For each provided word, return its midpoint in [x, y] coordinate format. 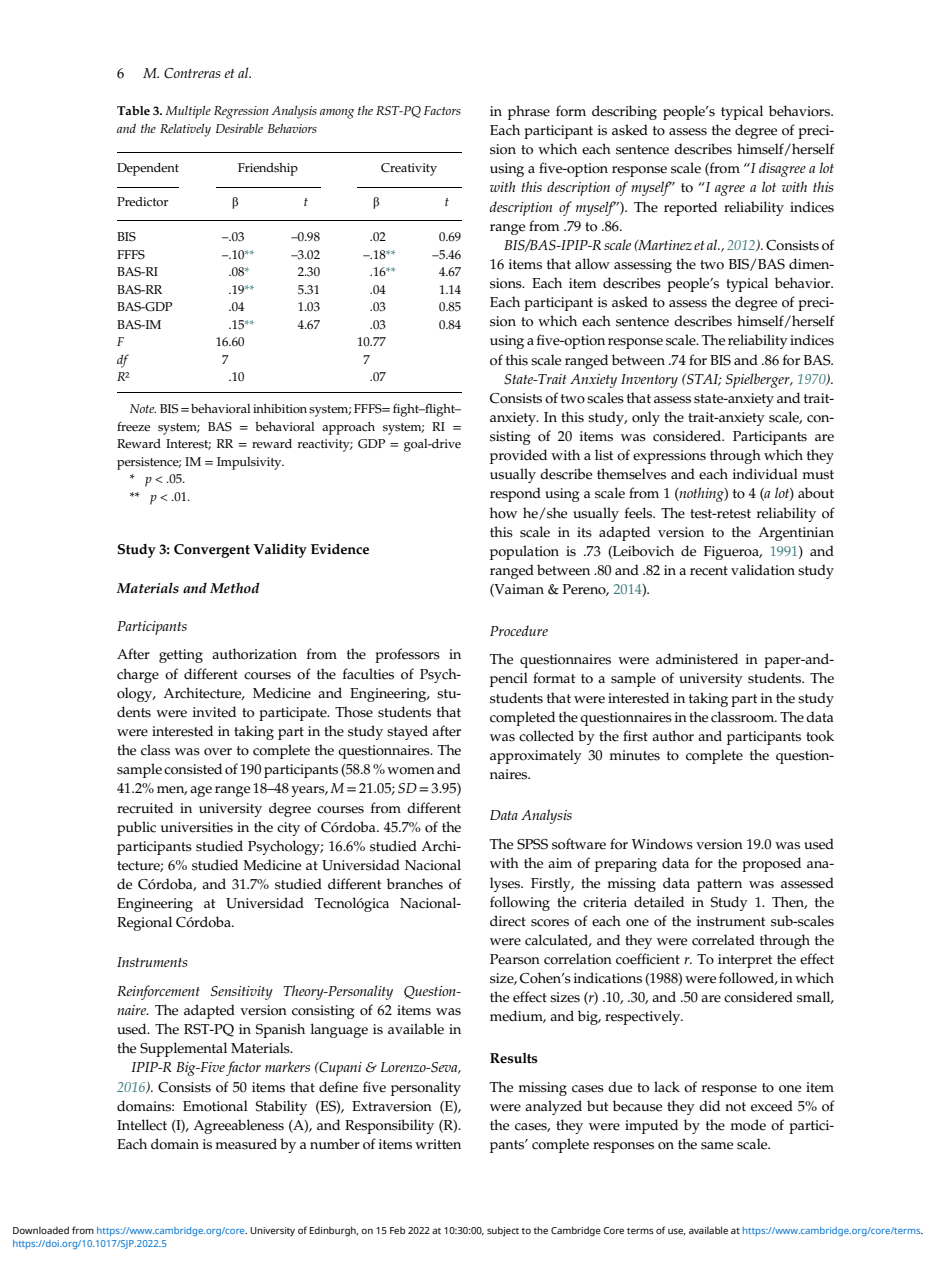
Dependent [148, 169]
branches [415, 884]
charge [138, 675]
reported [690, 208]
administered [697, 659]
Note [143, 408]
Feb [397, 1230]
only [646, 418]
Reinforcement [158, 992]
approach [348, 428]
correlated [723, 940]
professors [407, 655]
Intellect [142, 1125]
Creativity [409, 169]
